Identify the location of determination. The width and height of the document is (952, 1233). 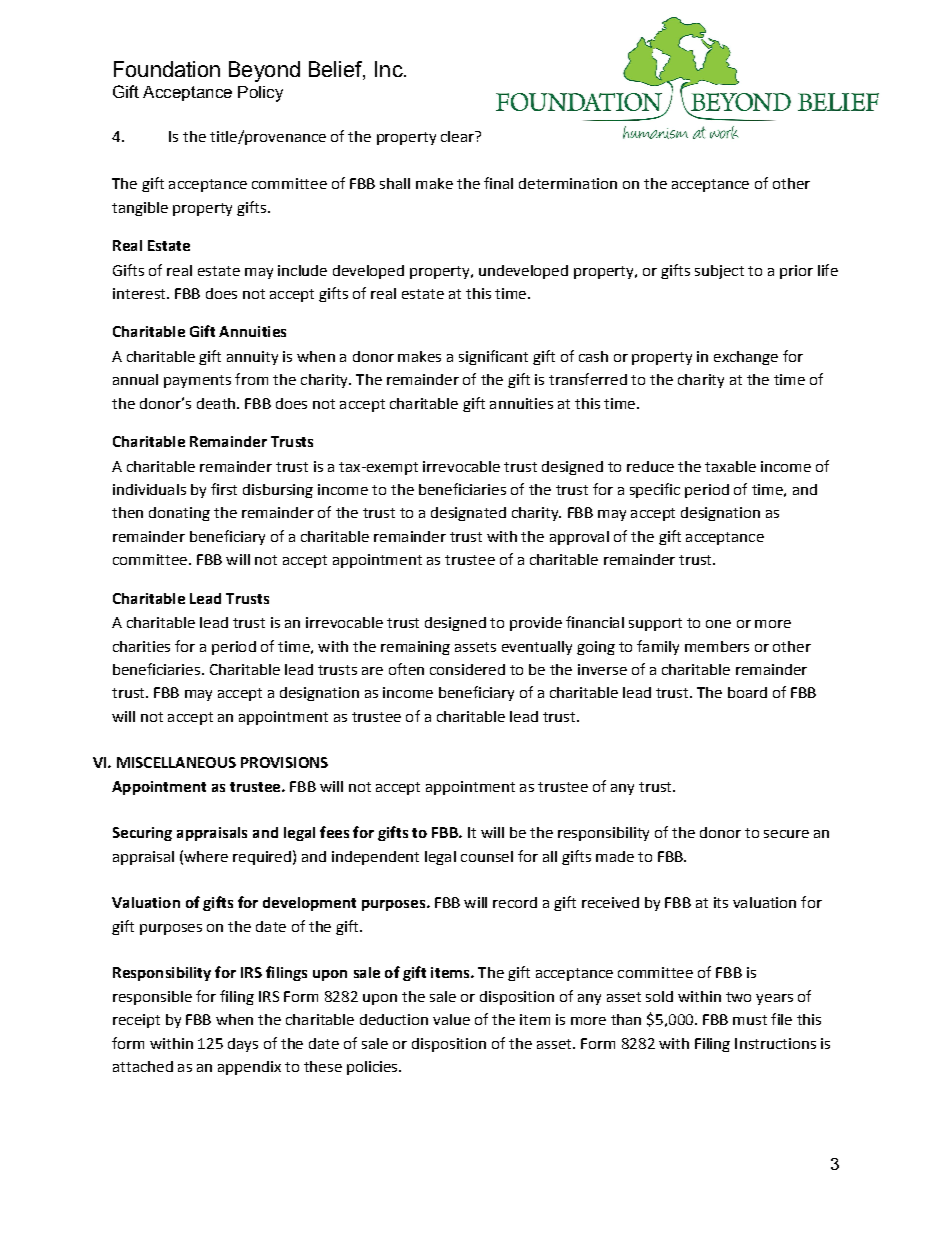
(568, 183).
